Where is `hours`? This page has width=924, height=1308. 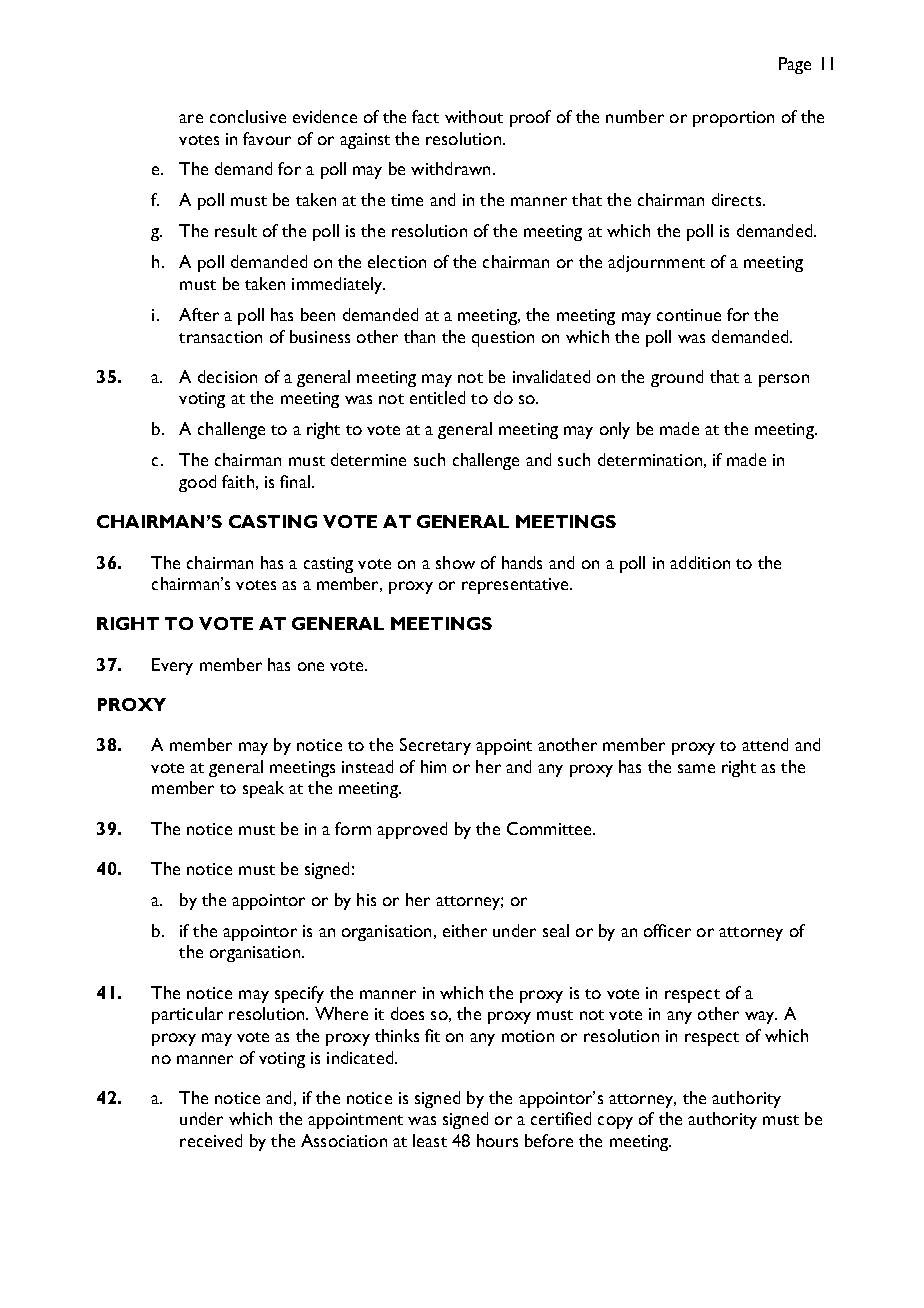
hours is located at coordinates (497, 1140).
